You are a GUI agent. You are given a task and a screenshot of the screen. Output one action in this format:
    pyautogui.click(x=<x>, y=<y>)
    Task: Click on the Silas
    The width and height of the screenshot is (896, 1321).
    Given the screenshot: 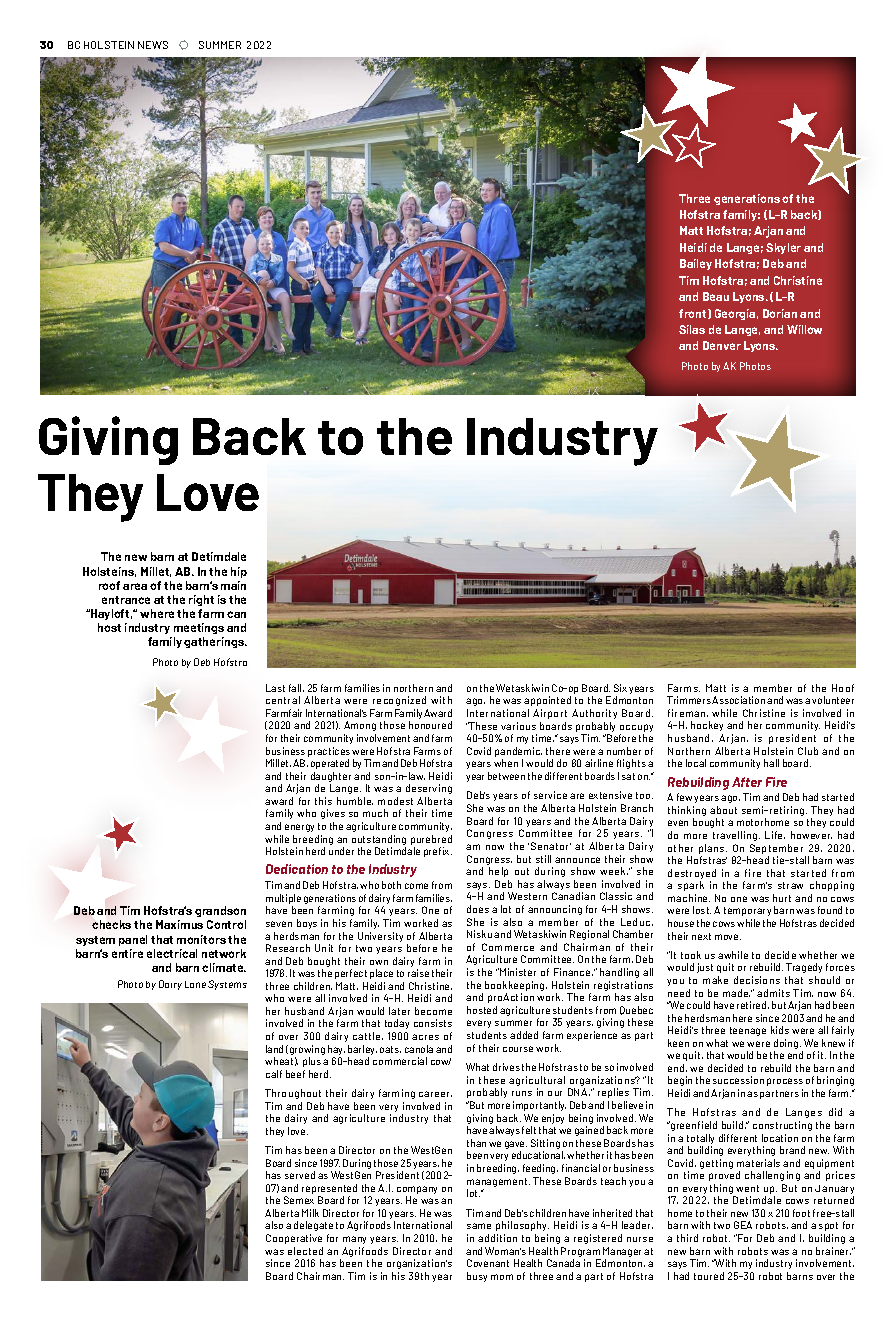 What is the action you would take?
    pyautogui.click(x=692, y=329)
